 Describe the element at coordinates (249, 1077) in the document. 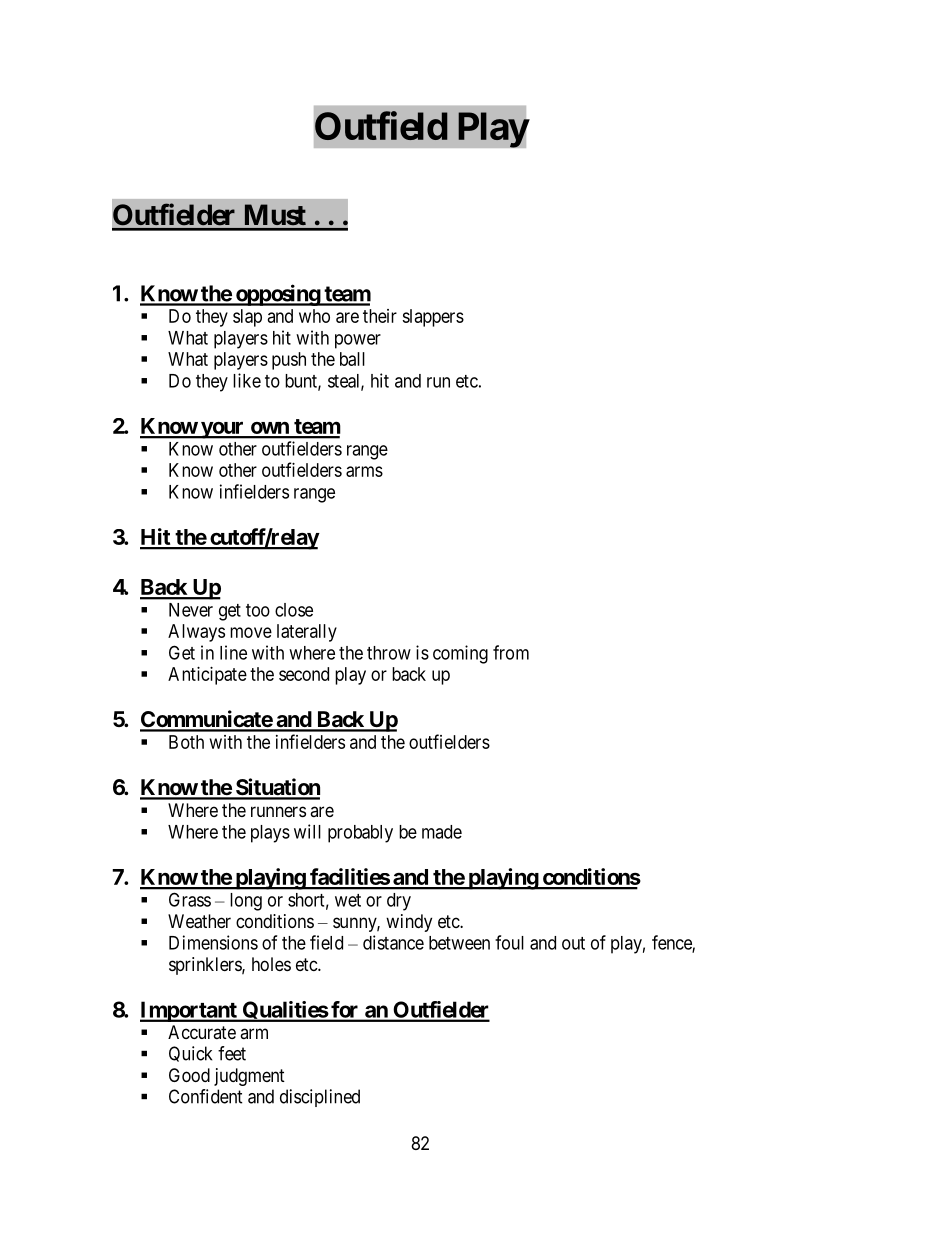

I see `judgment` at that location.
